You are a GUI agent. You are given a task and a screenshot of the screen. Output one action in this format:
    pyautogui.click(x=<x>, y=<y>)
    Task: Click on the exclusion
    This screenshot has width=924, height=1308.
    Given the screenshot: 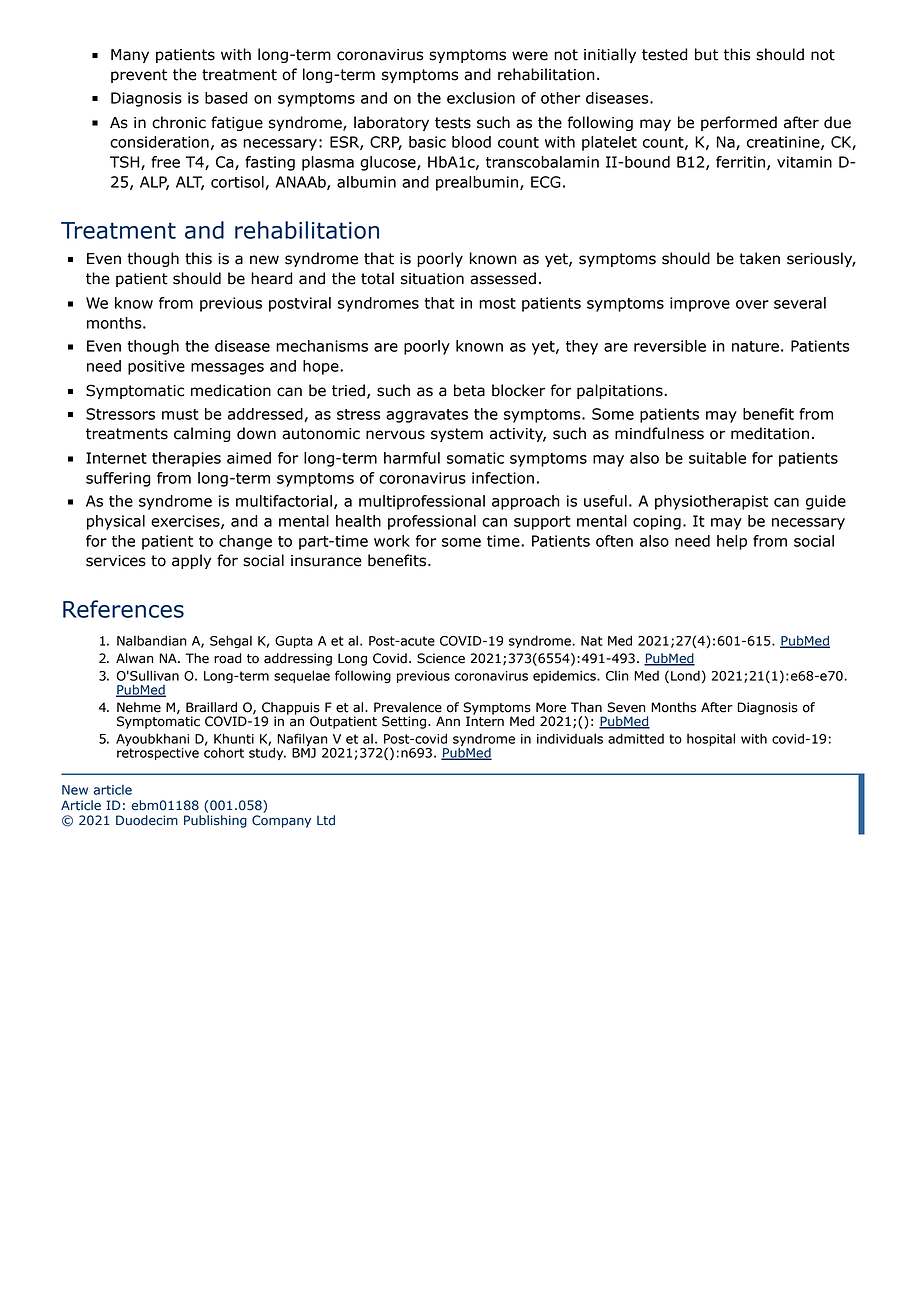 What is the action you would take?
    pyautogui.click(x=481, y=98)
